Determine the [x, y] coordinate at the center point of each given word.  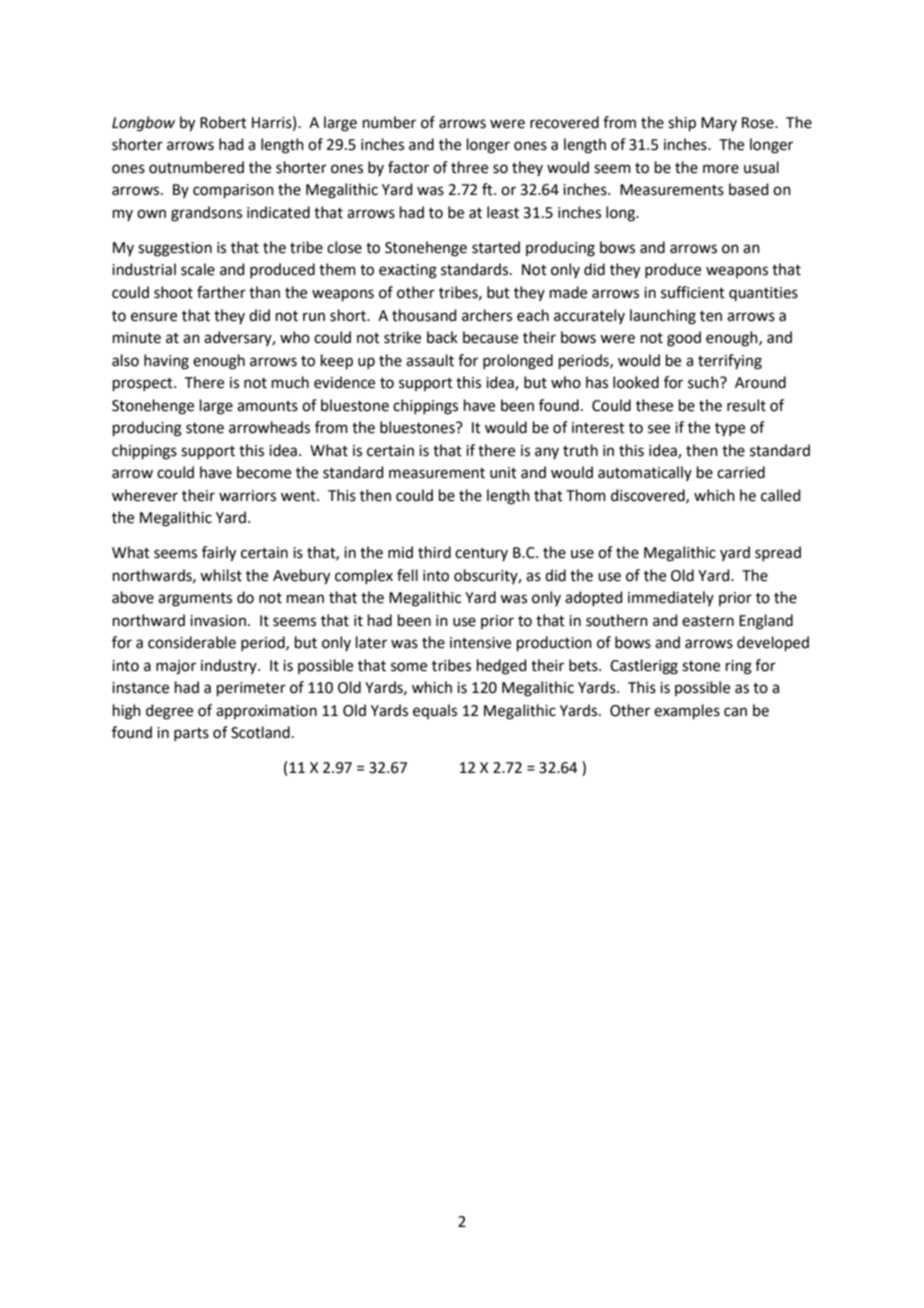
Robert [223, 122]
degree [169, 712]
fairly [219, 554]
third [434, 552]
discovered [649, 496]
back [442, 337]
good [684, 339]
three [469, 167]
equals [435, 711]
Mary [719, 124]
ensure [154, 317]
